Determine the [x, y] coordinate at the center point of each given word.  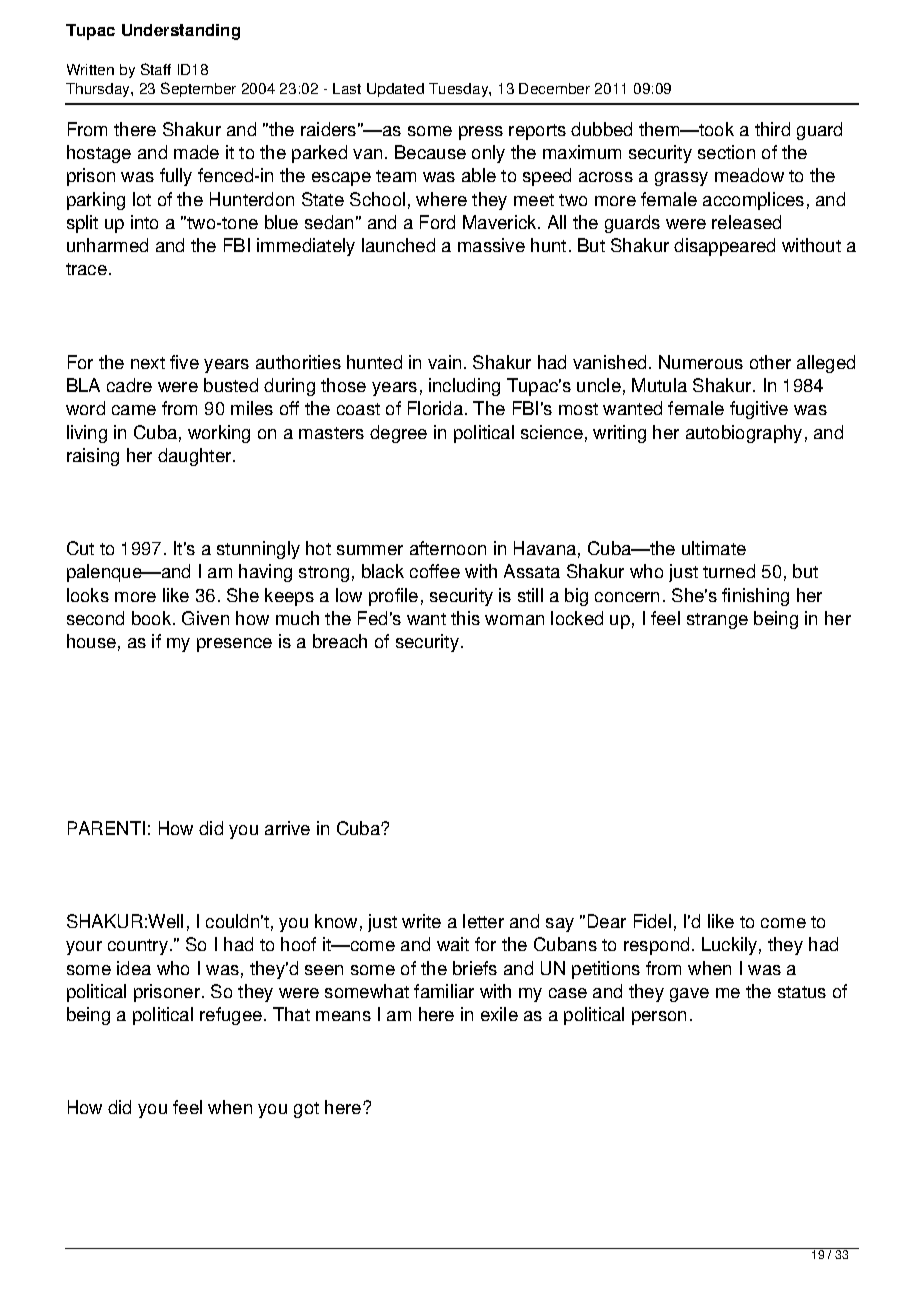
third [772, 129]
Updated [395, 90]
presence [234, 645]
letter [483, 921]
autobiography [744, 434]
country [139, 947]
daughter [196, 457]
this [465, 618]
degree [398, 434]
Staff [156, 69]
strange [717, 621]
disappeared [724, 247]
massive [491, 245]
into [144, 222]
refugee [231, 1016]
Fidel [652, 921]
